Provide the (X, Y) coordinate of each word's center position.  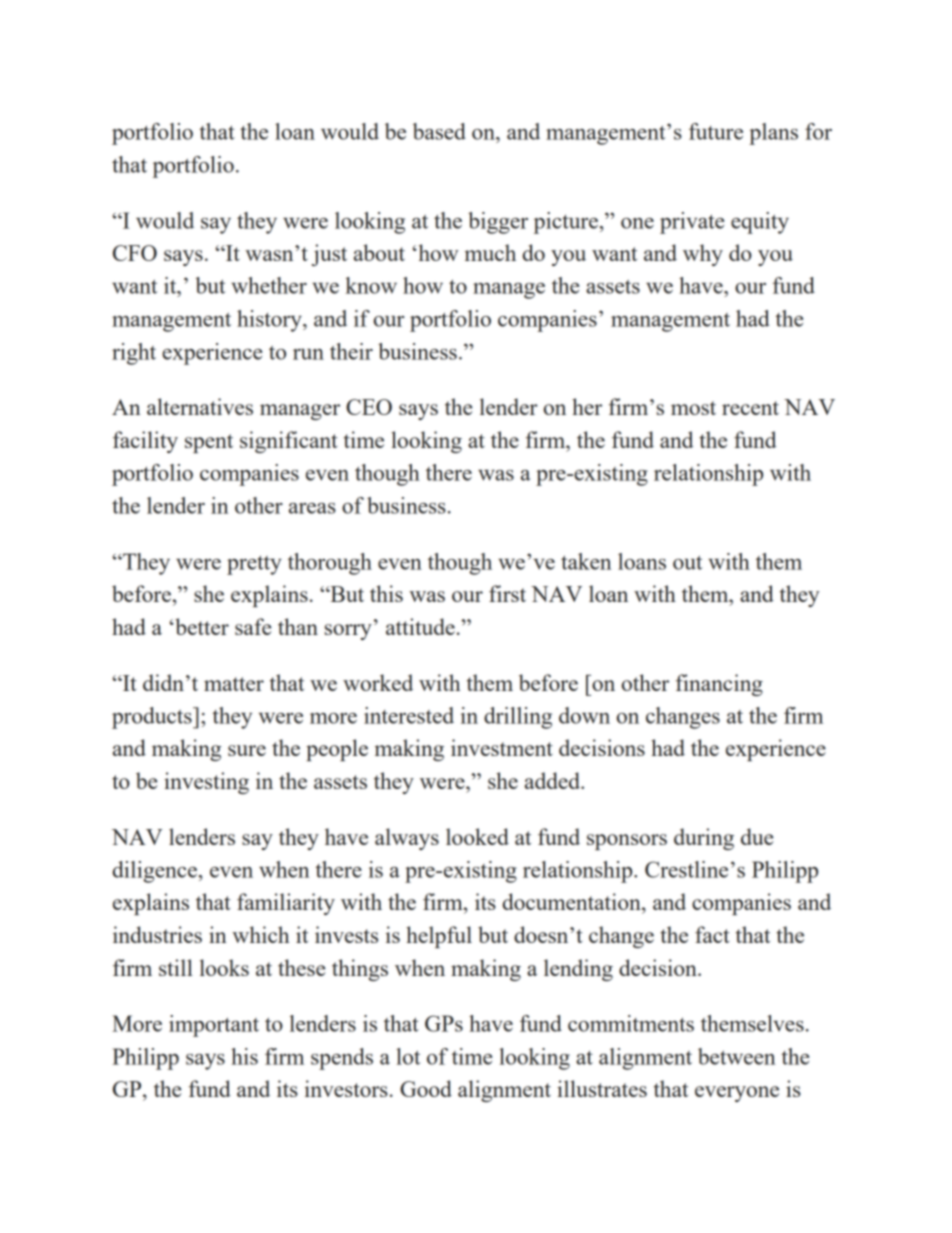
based (439, 131)
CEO (369, 407)
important (214, 1026)
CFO (135, 253)
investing (206, 783)
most (693, 408)
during (704, 839)
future (716, 131)
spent (209, 443)
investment (502, 747)
